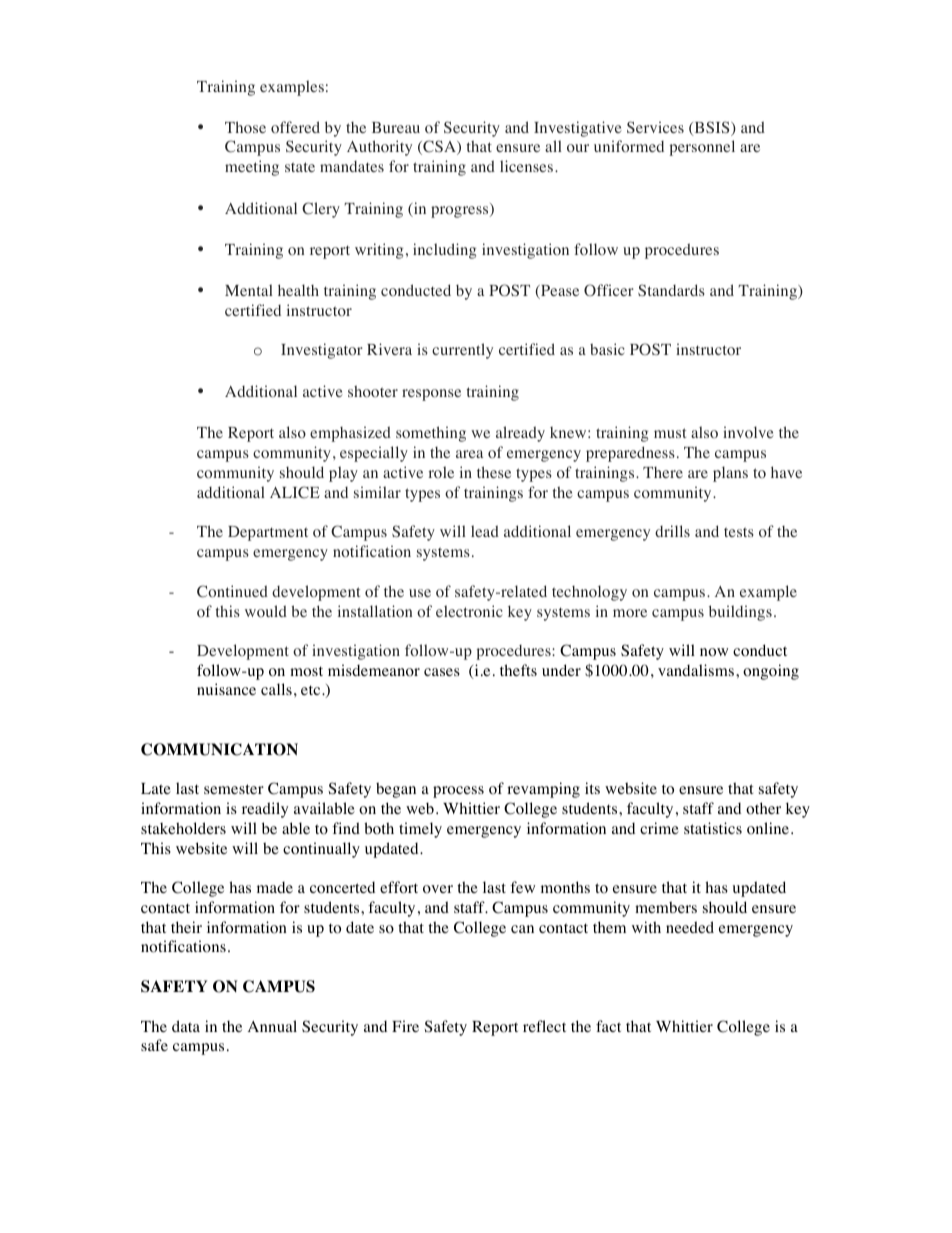  What do you see at coordinates (702, 148) in the screenshot?
I see `personnel` at bounding box center [702, 148].
